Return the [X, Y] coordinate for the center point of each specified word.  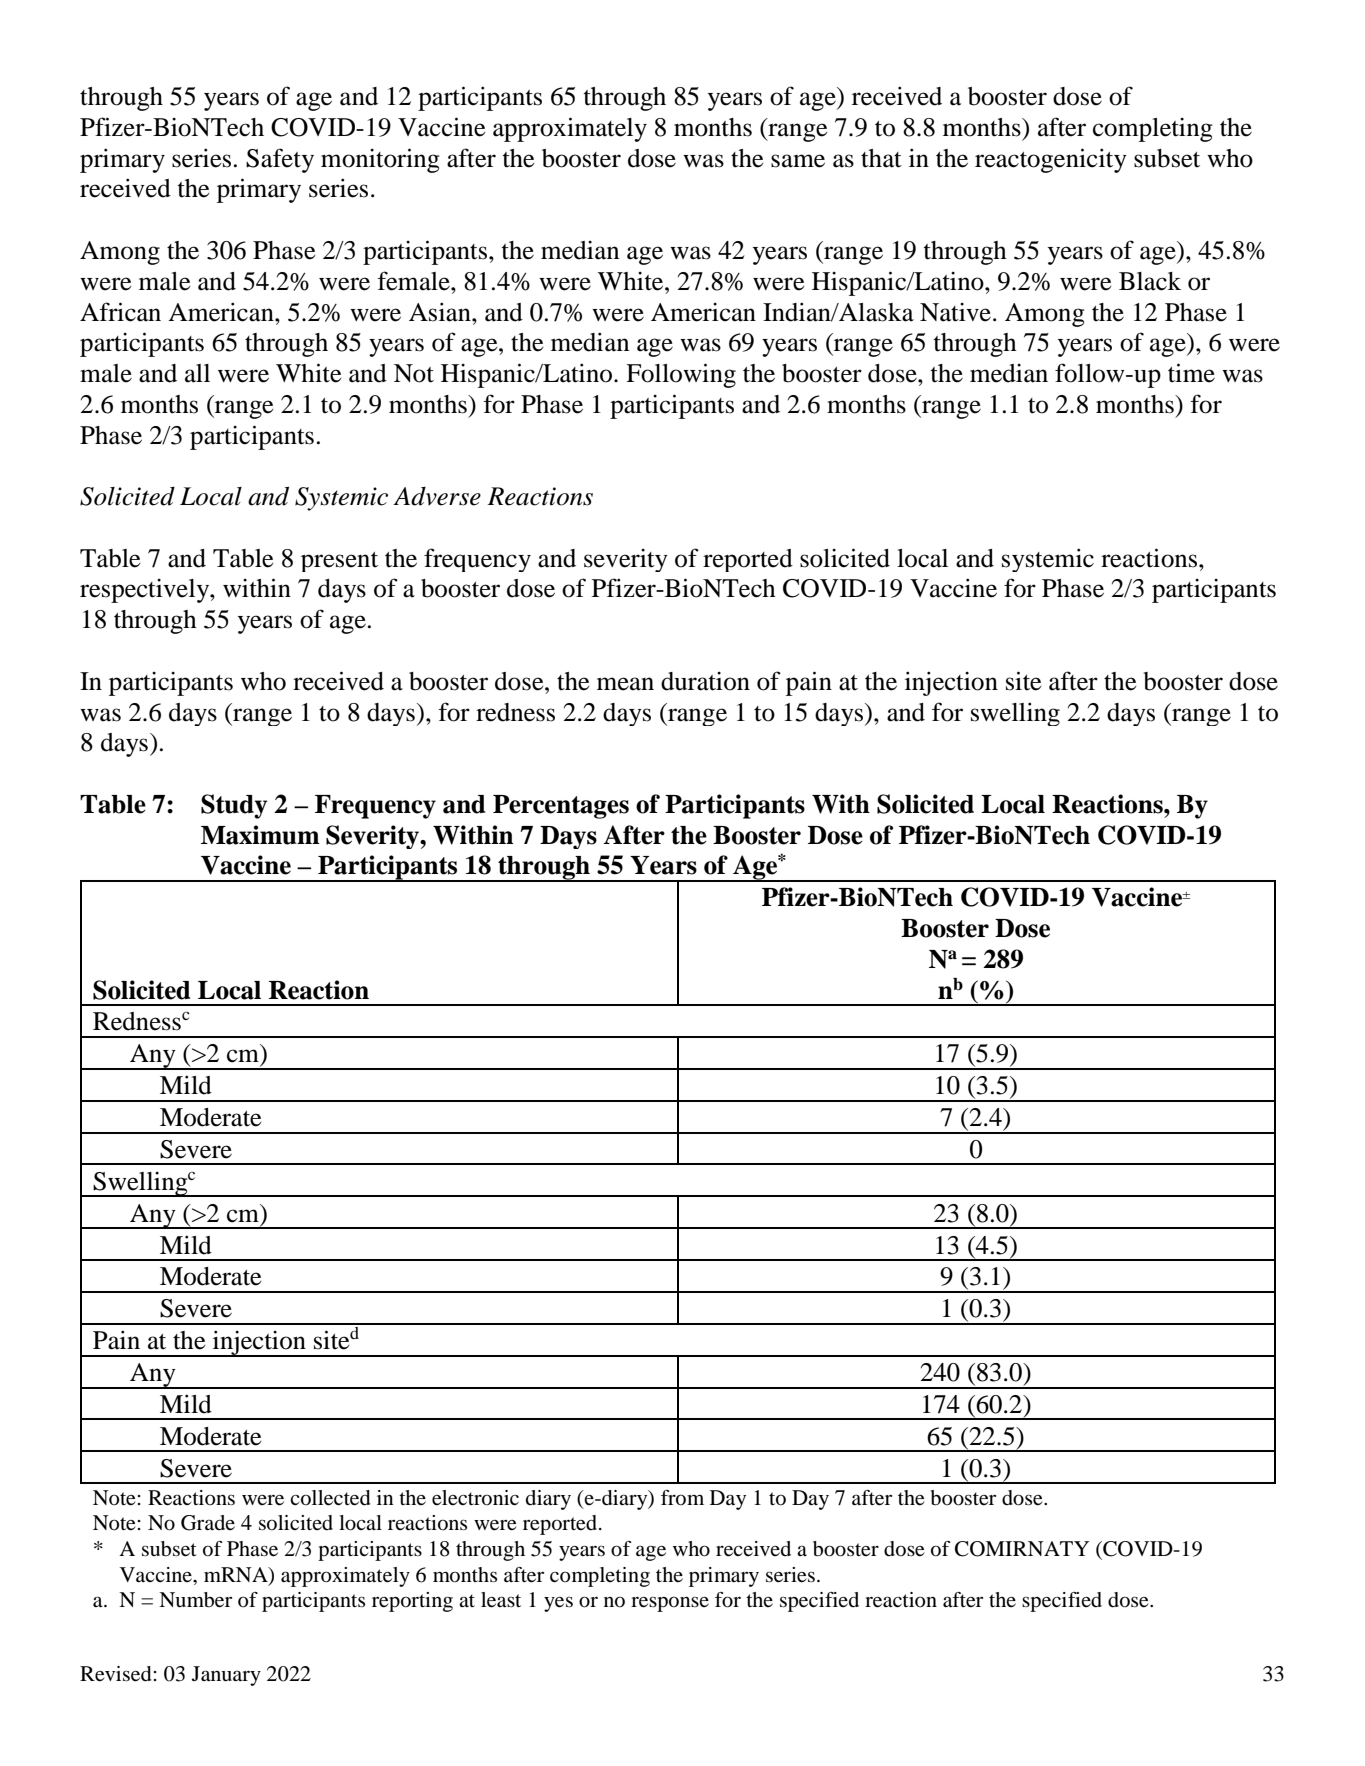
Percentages [561, 807]
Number [195, 1600]
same [798, 161]
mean [625, 684]
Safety [280, 160]
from [682, 1498]
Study [234, 806]
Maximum [260, 835]
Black [1150, 281]
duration [705, 681]
